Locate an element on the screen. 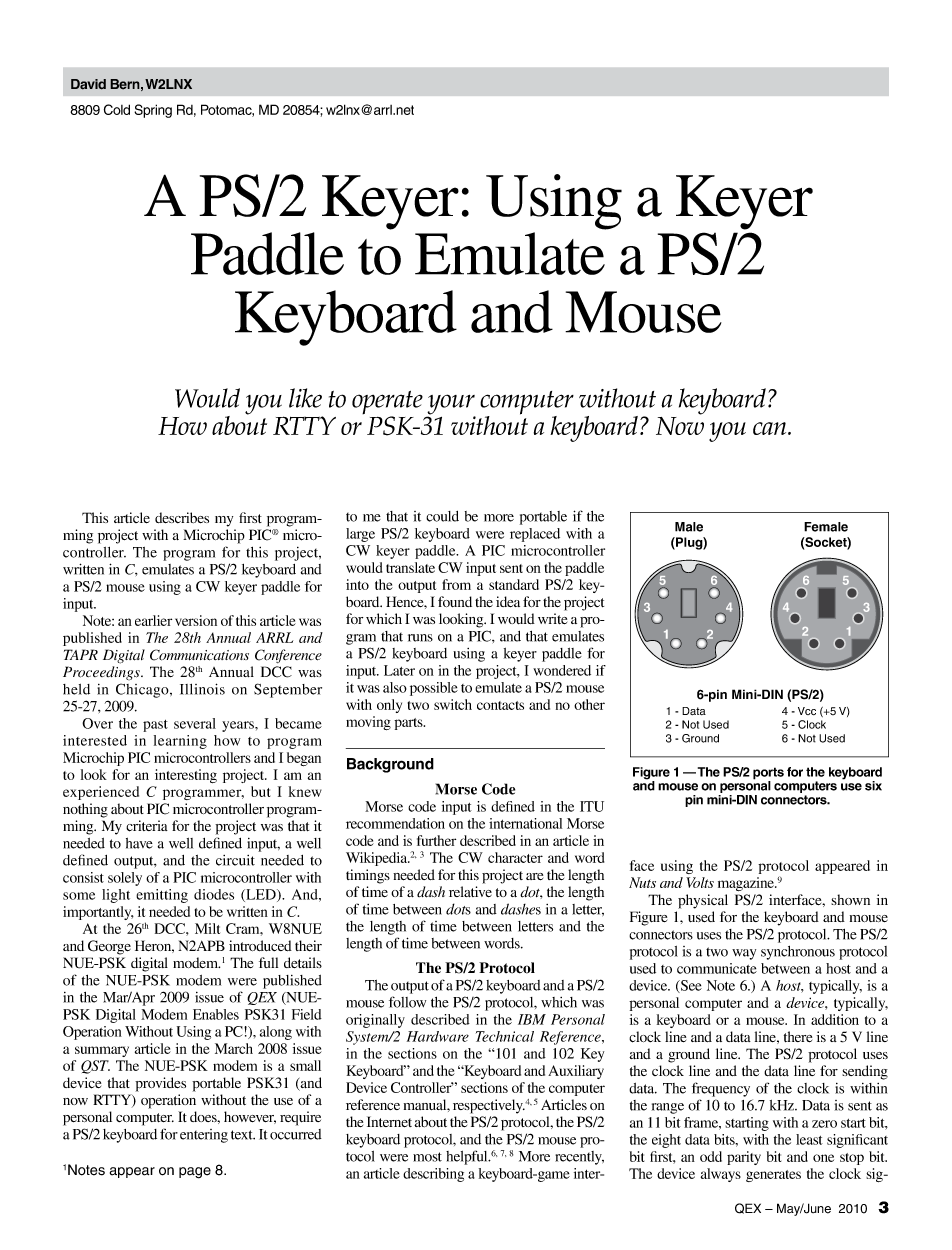 The height and width of the screenshot is (1250, 952). Cold is located at coordinates (117, 109).
